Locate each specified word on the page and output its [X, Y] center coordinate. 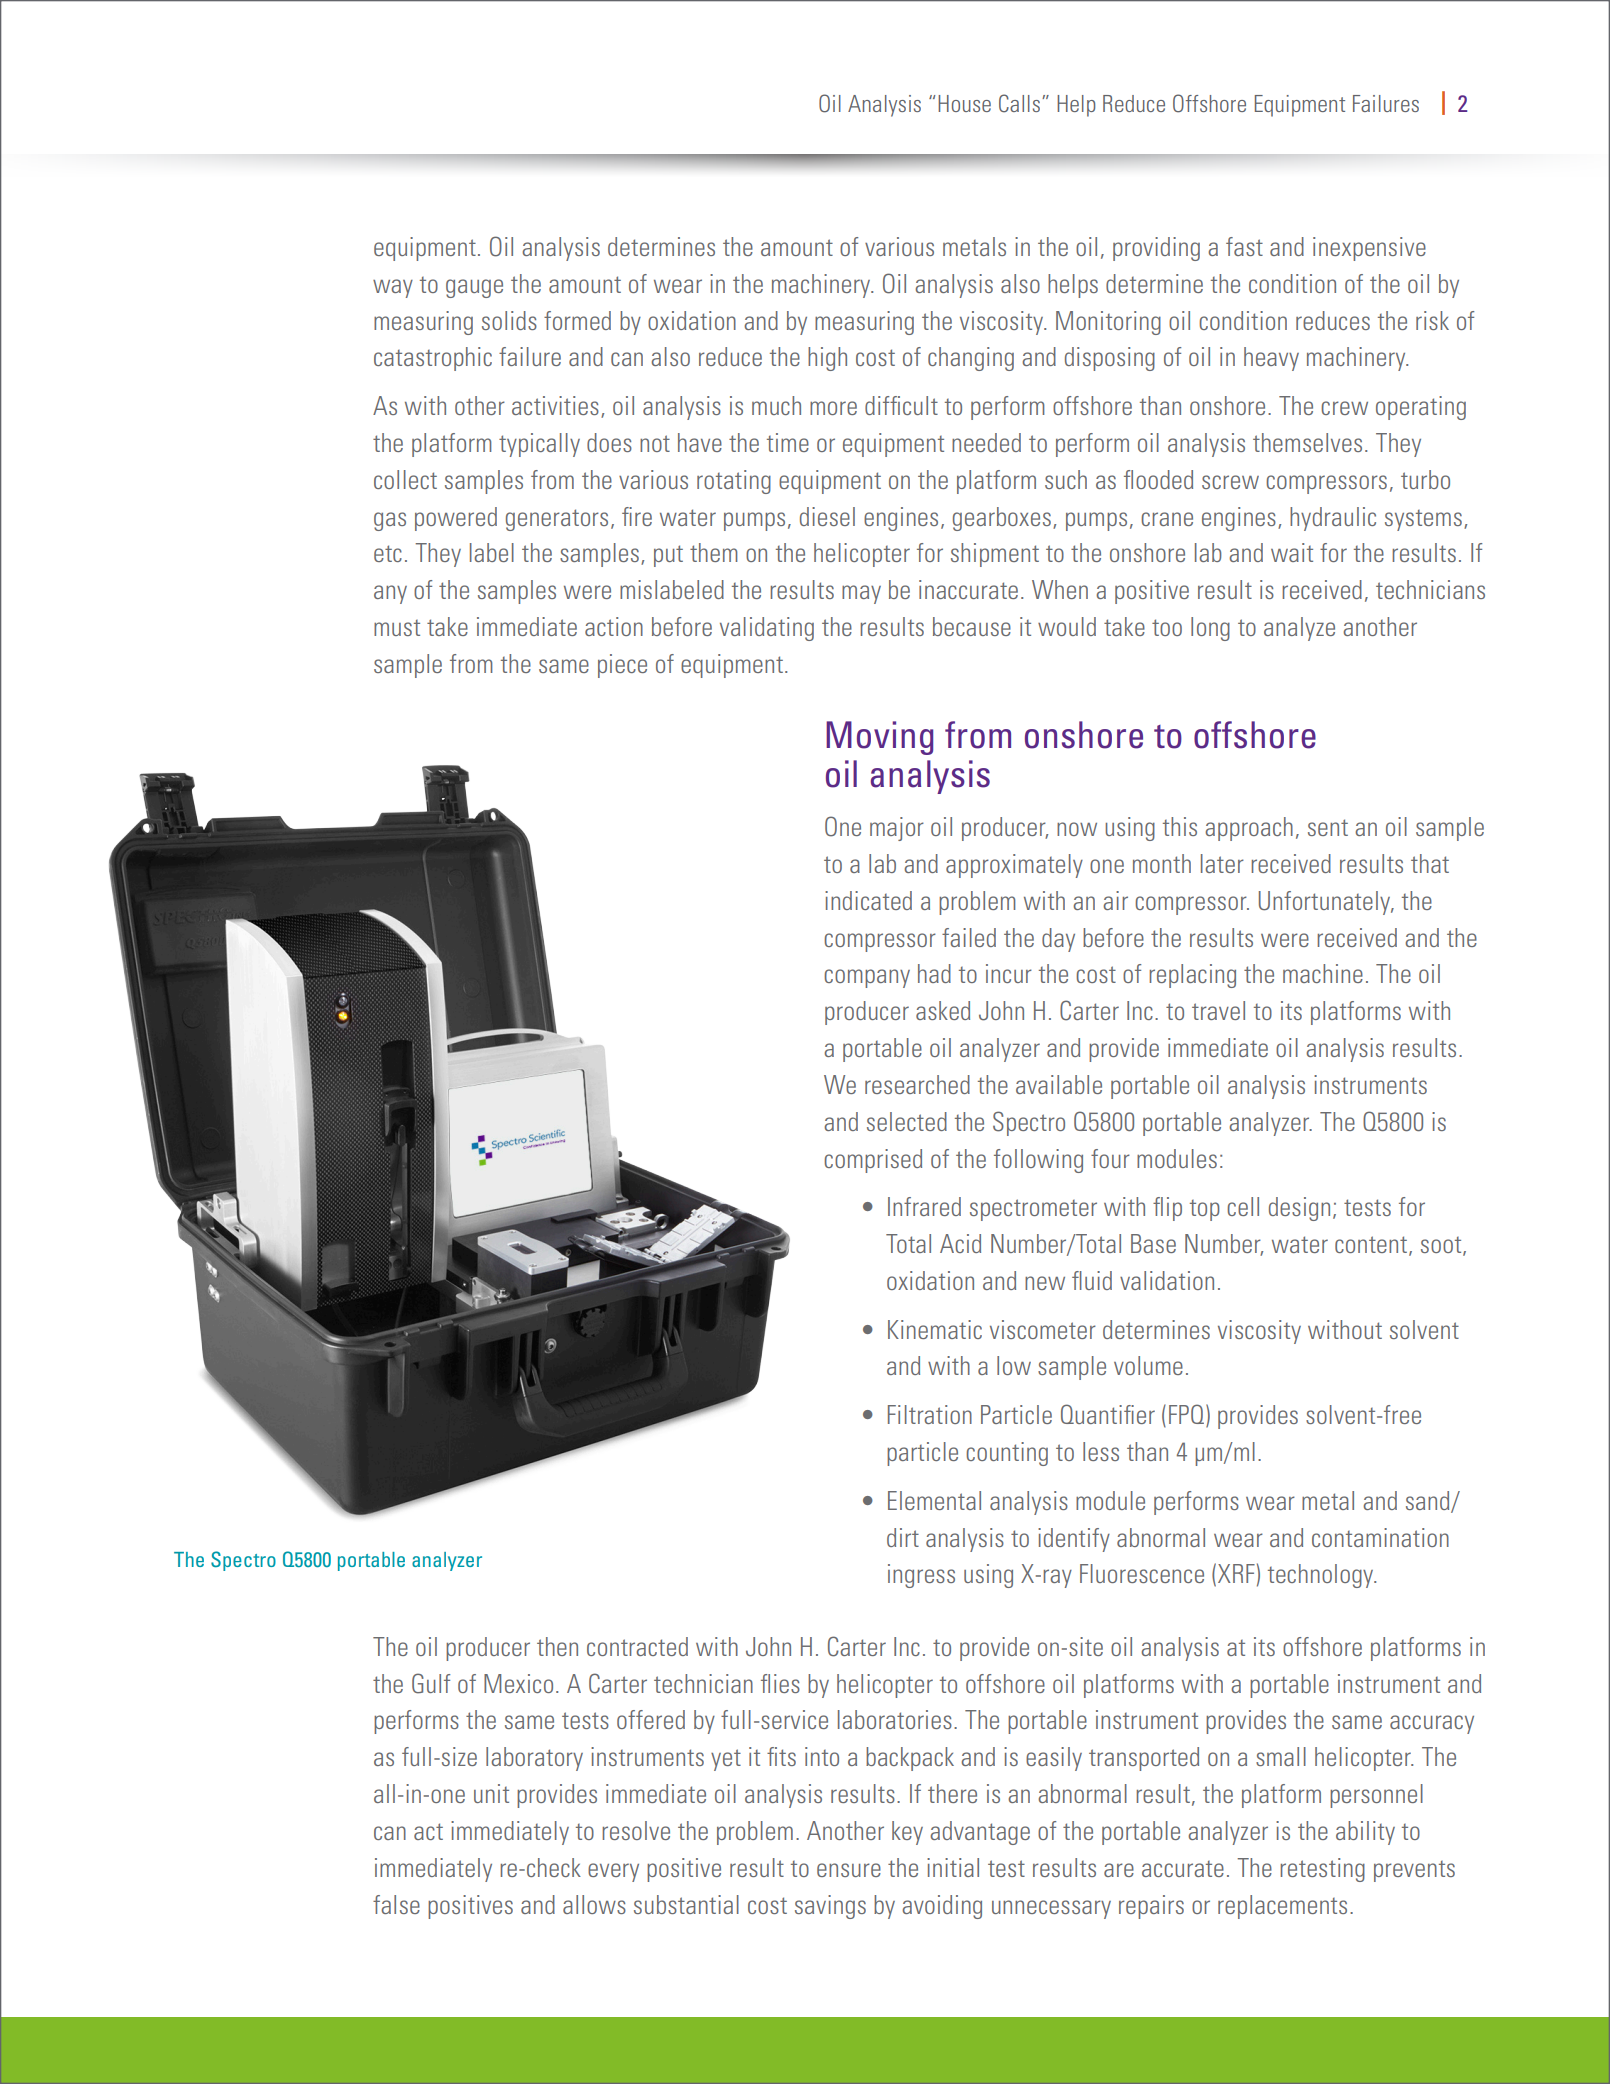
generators [557, 520]
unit [491, 1793]
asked [943, 1010]
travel [1218, 1010]
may [861, 594]
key [907, 1833]
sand [1429, 1501]
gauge [474, 288]
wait [1292, 552]
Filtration [930, 1414]
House [964, 103]
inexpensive [1369, 249]
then [557, 1646]
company [867, 978]
